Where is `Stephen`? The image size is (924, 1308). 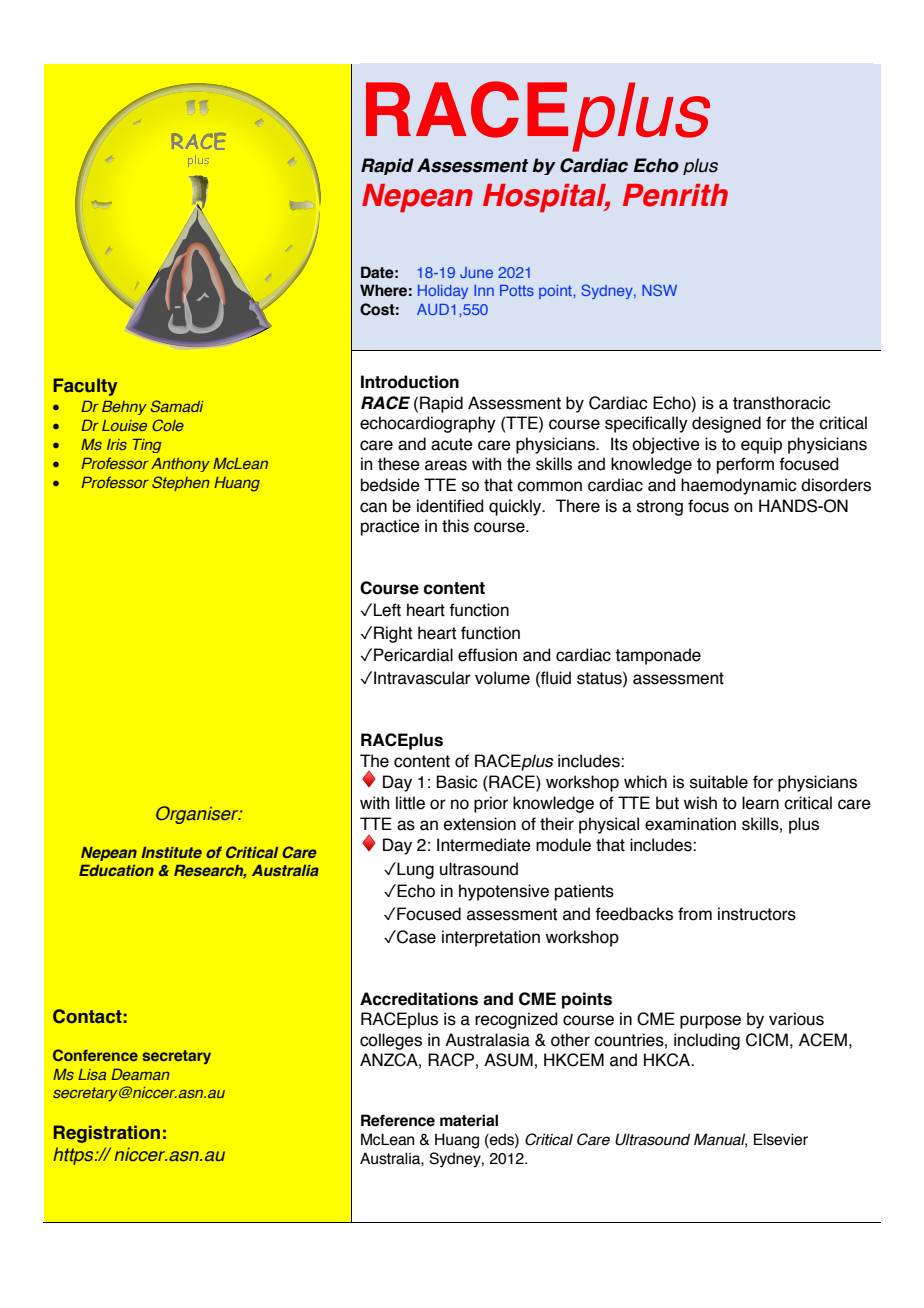
Stephen is located at coordinates (181, 483).
